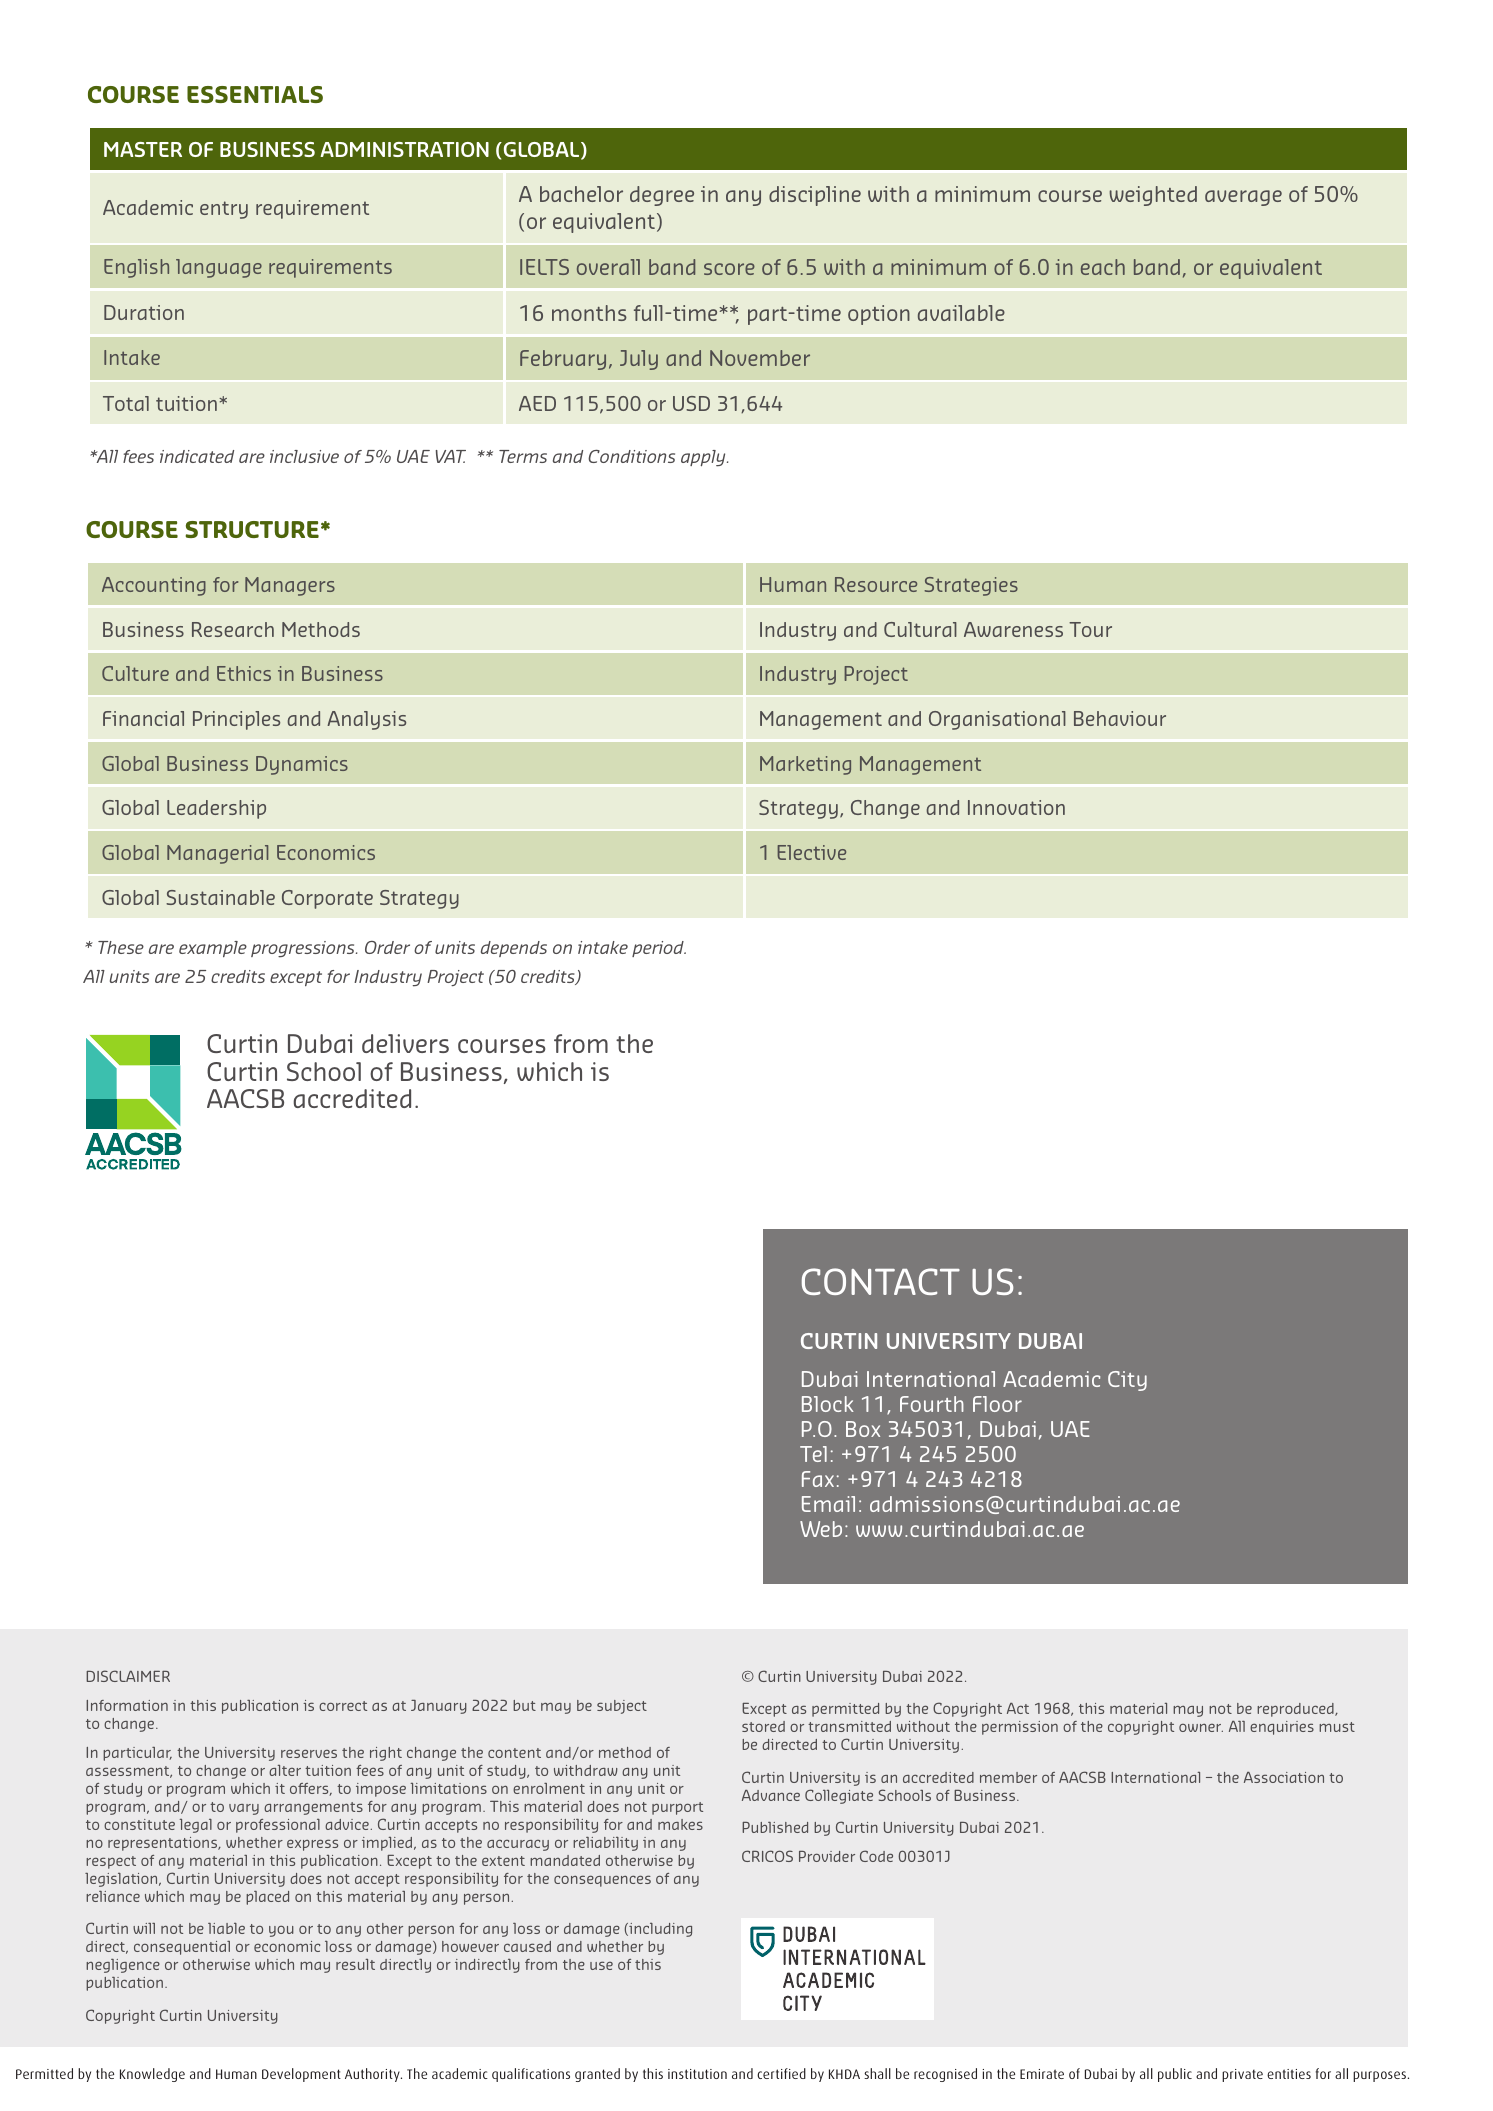 This document has height=2111, width=1493. What do you see at coordinates (1243, 198) in the document?
I see `average` at bounding box center [1243, 198].
